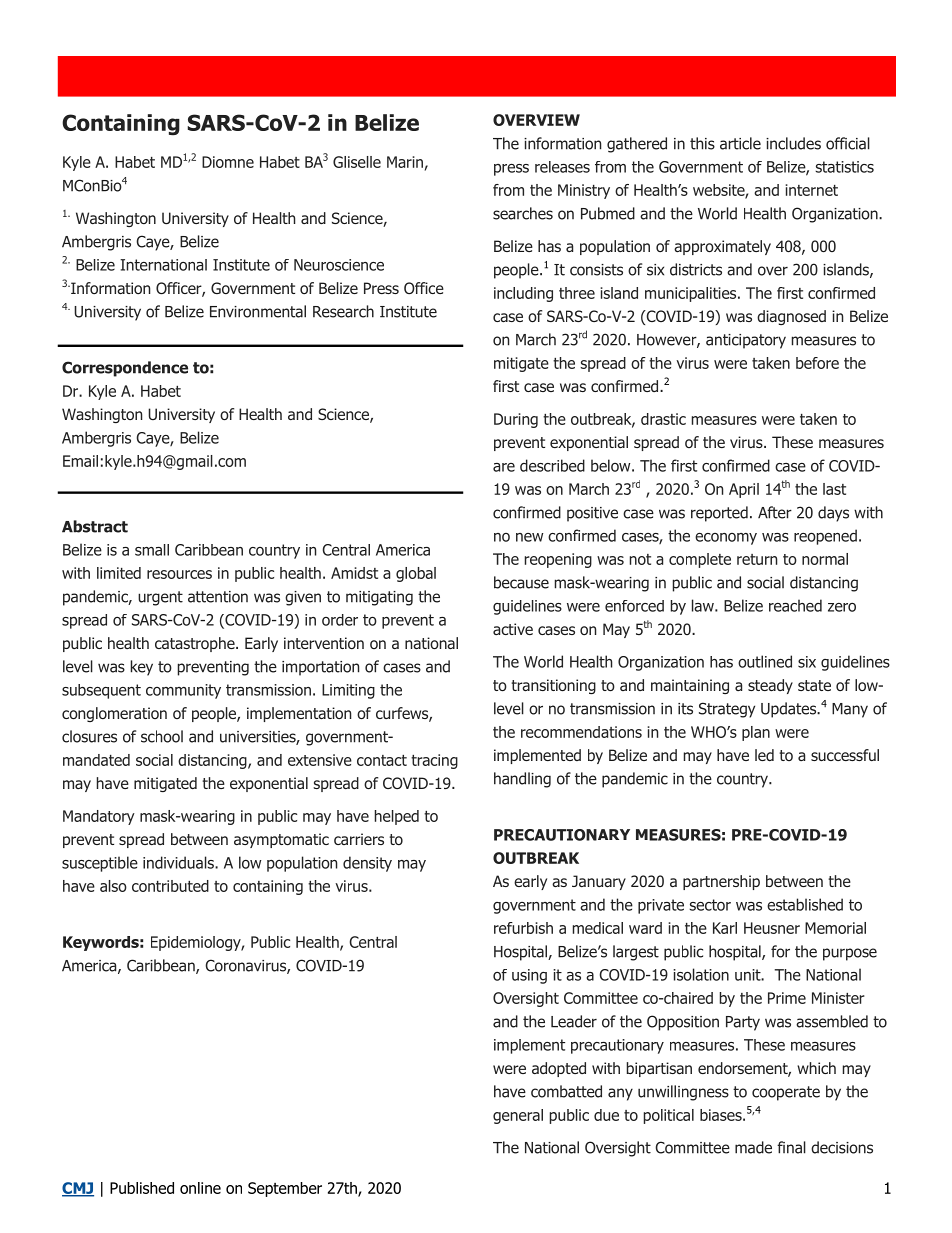 The image size is (952, 1233). I want to click on partnership, so click(721, 882).
